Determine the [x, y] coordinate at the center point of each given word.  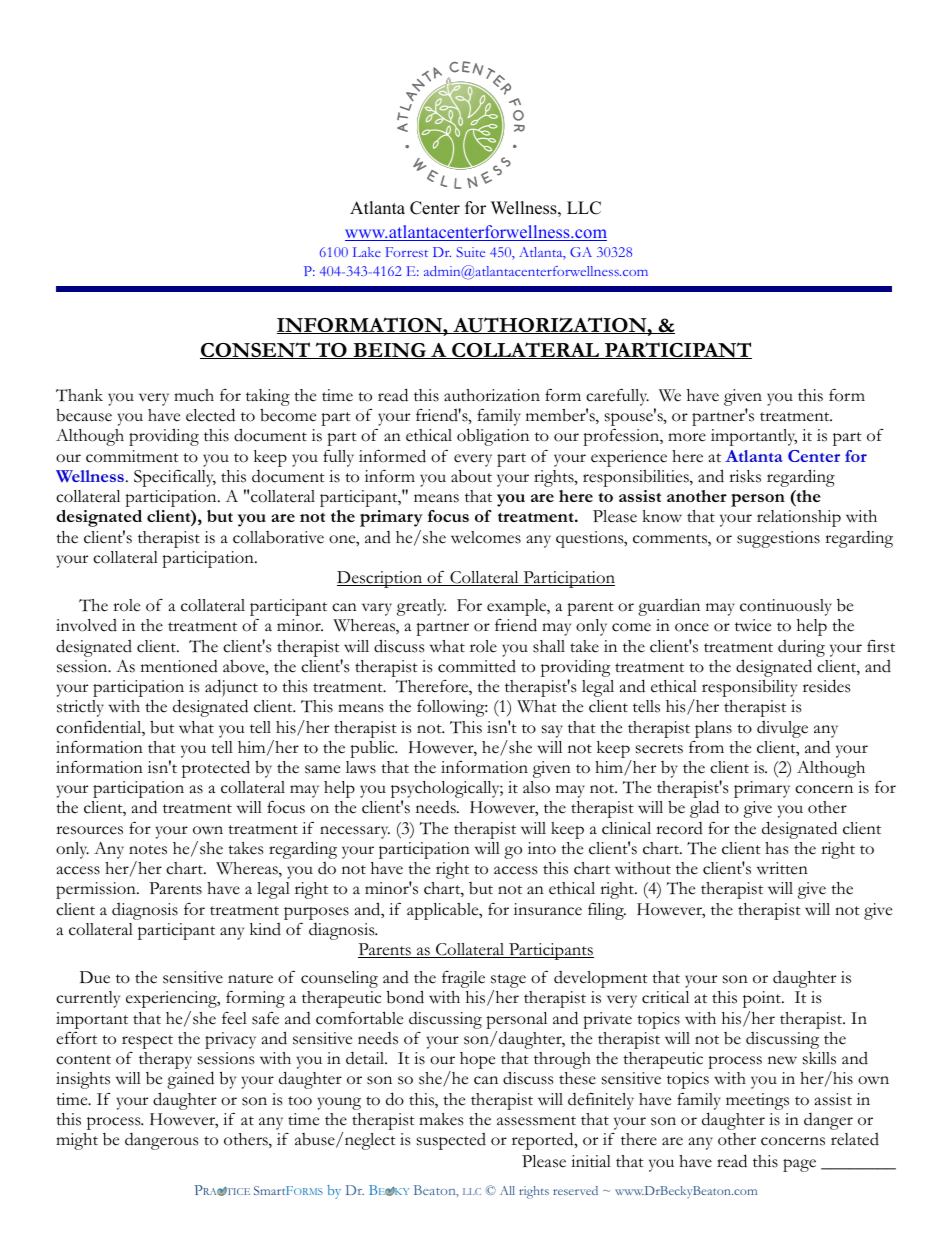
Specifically [175, 478]
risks [745, 476]
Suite [470, 252]
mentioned [179, 666]
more [687, 437]
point [763, 999]
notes [148, 850]
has [776, 848]
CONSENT [256, 350]
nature [250, 979]
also [536, 787]
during [801, 648]
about [471, 476]
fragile [463, 979]
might [77, 1141]
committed [477, 666]
